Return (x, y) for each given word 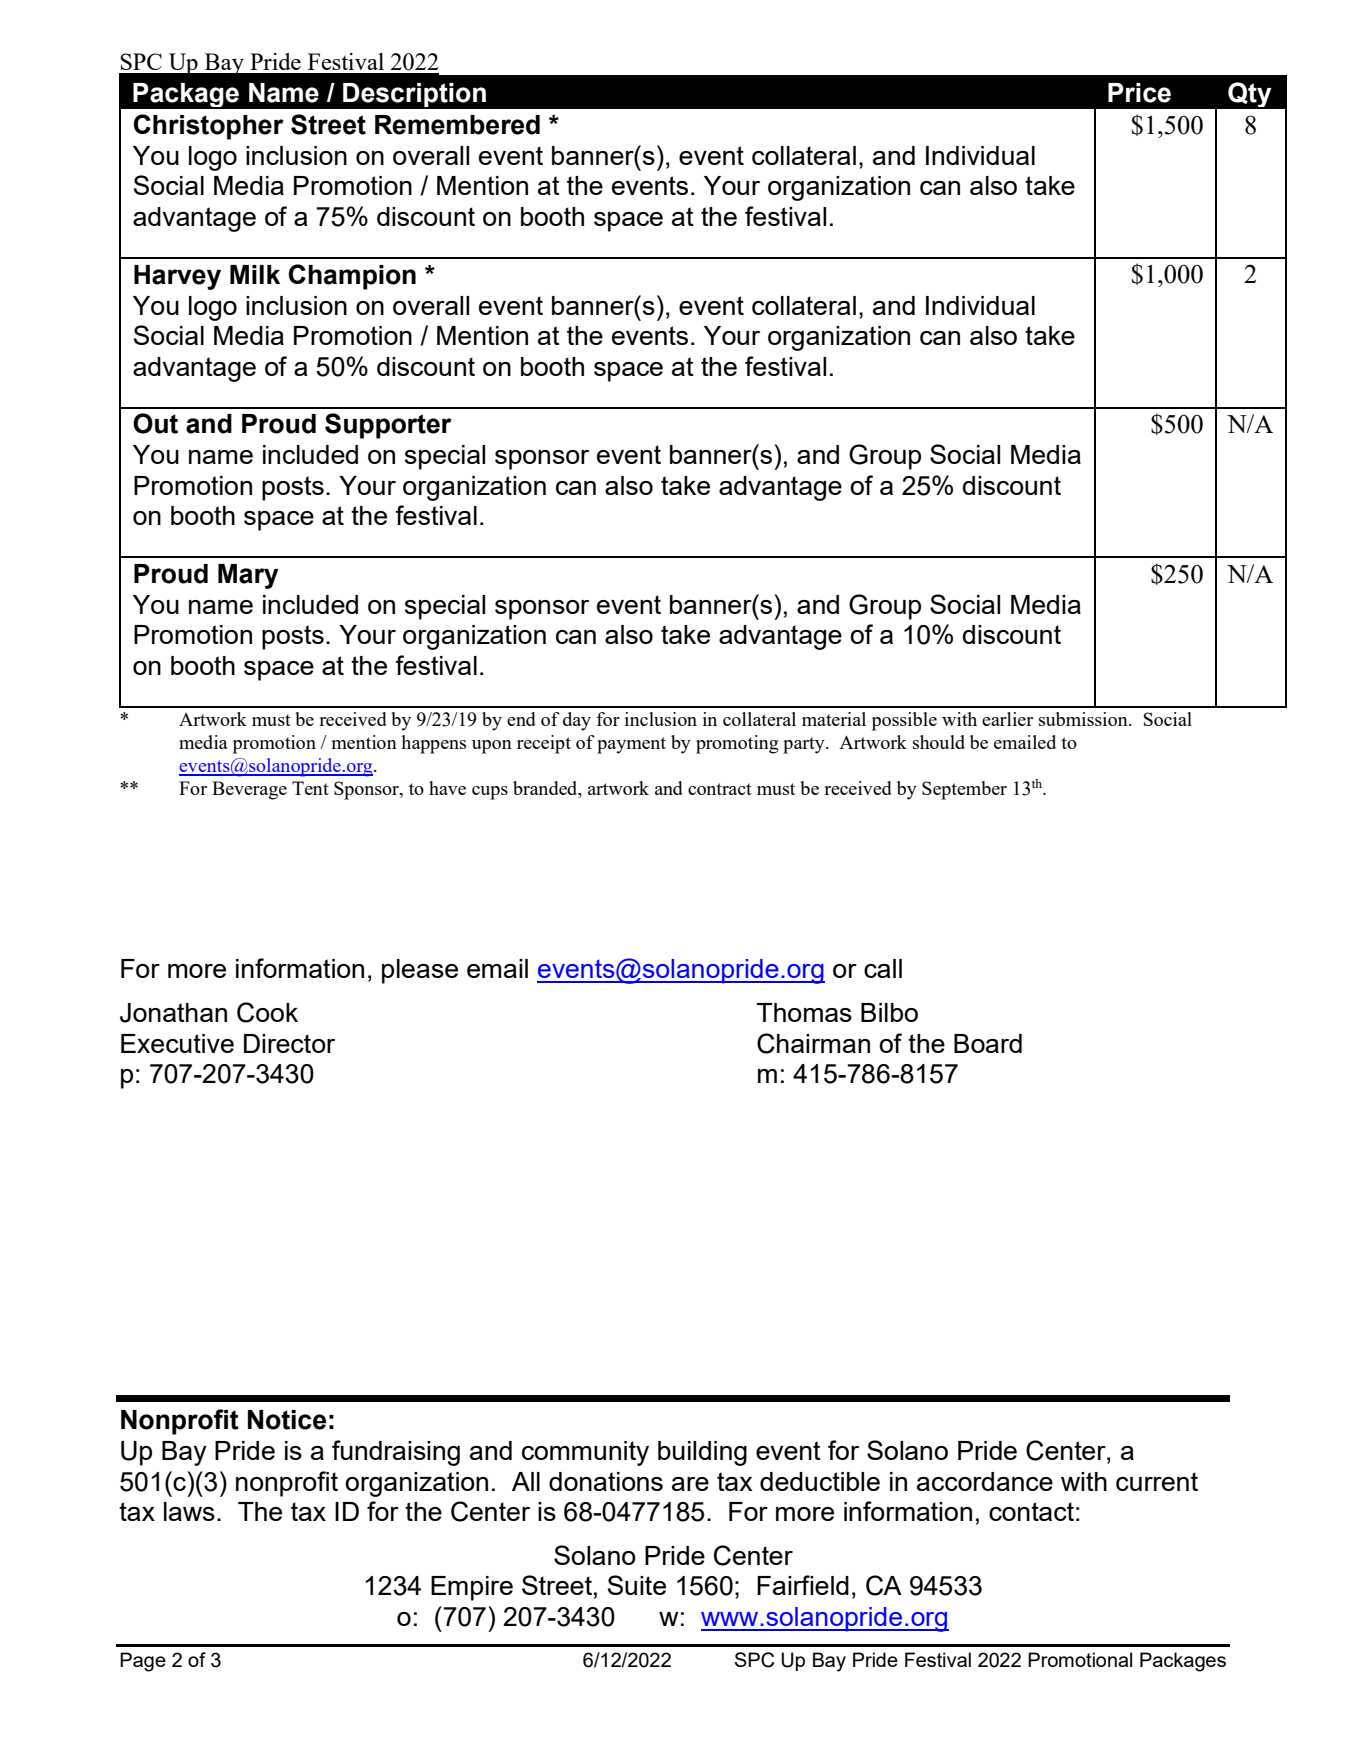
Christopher (208, 127)
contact (1031, 1511)
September (964, 790)
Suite (637, 1585)
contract (720, 789)
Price (1139, 93)
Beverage (249, 790)
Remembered (457, 125)
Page (143, 1662)
